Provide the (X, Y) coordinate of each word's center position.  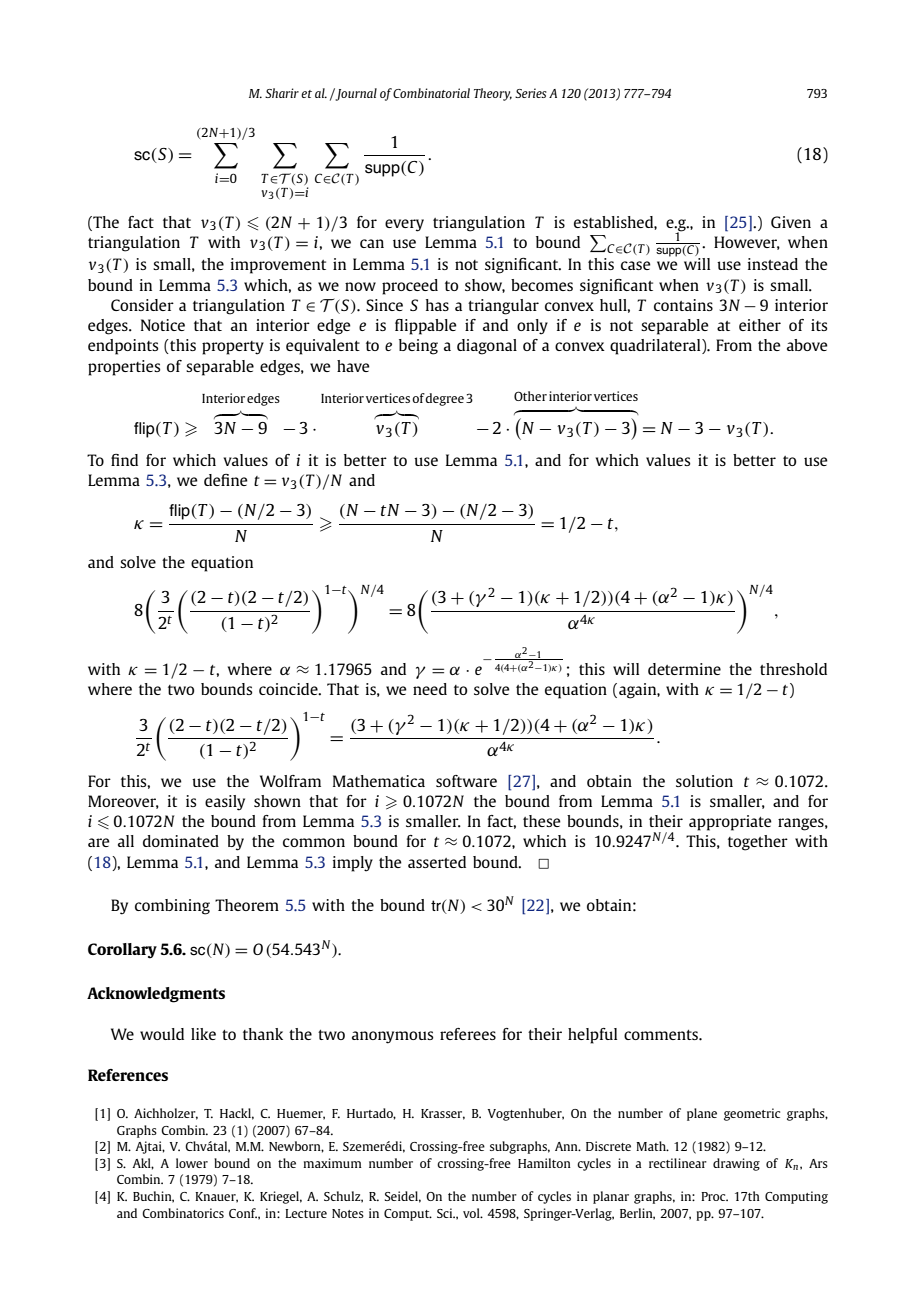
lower (192, 1163)
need (430, 689)
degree (444, 399)
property (233, 348)
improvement (278, 266)
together (758, 843)
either (760, 325)
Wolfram (290, 781)
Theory (493, 94)
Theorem (247, 905)
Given (791, 222)
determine (684, 669)
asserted (437, 862)
